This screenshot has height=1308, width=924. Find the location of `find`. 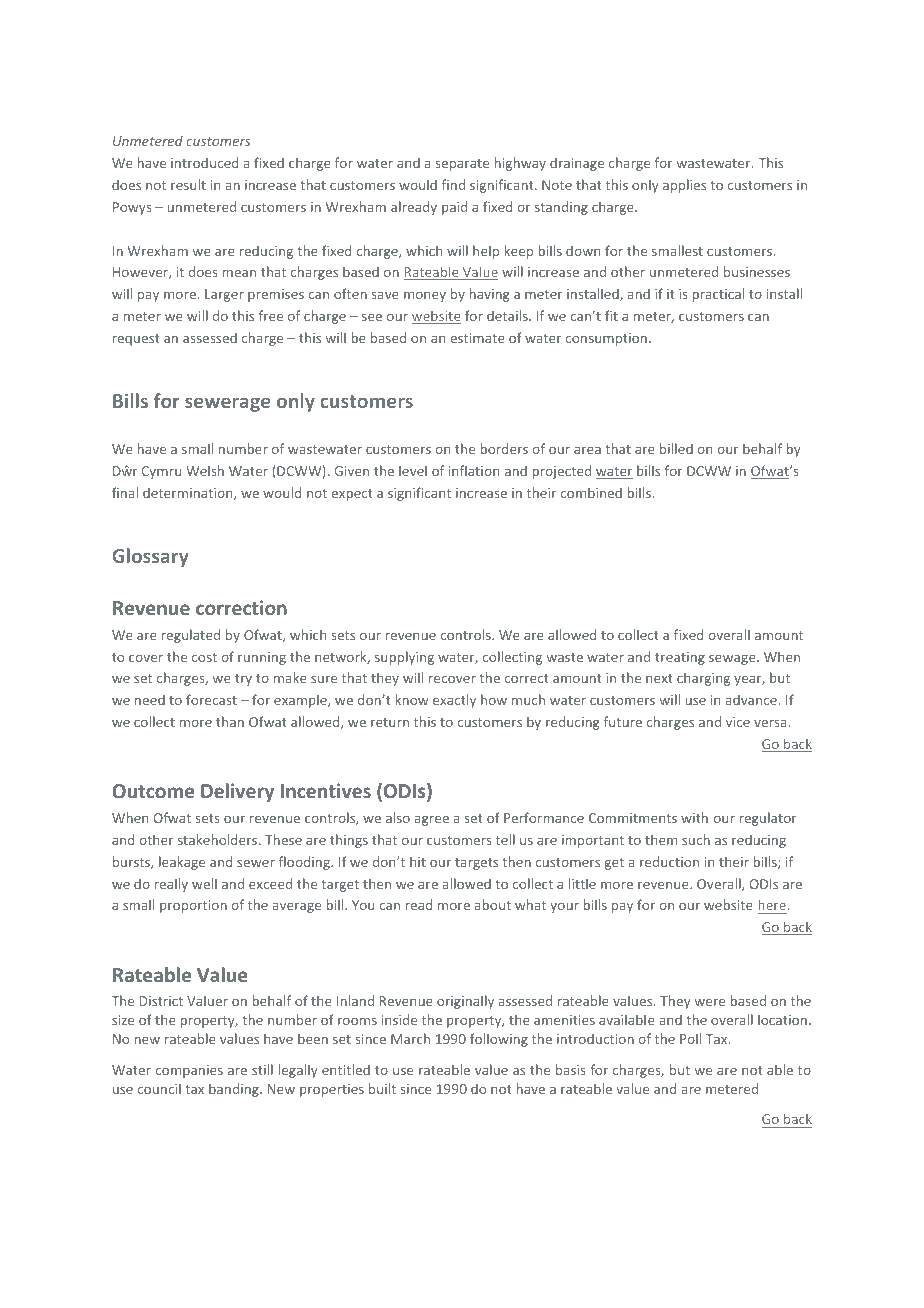

find is located at coordinates (453, 184).
